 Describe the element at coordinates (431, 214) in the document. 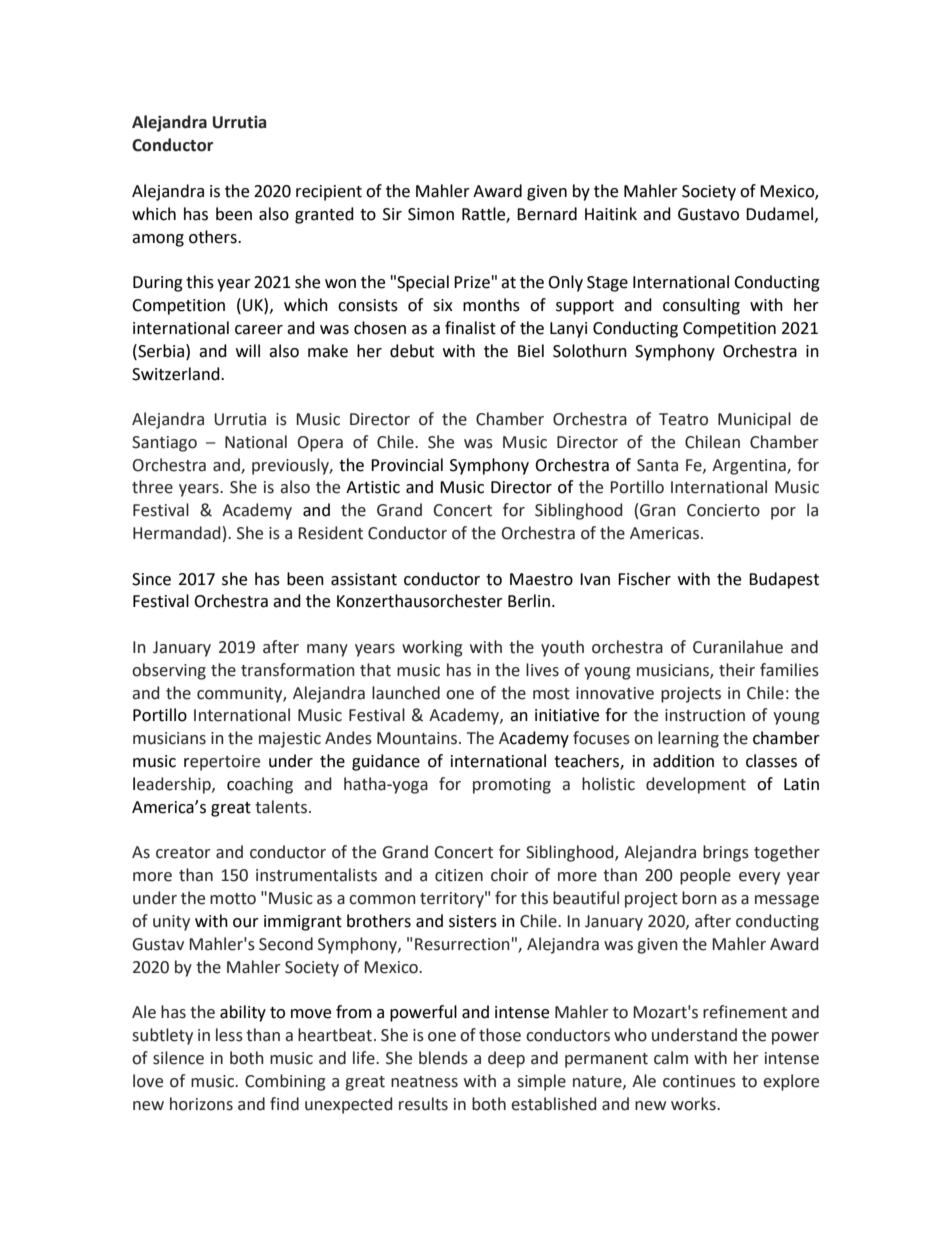

I see `Simon` at that location.
